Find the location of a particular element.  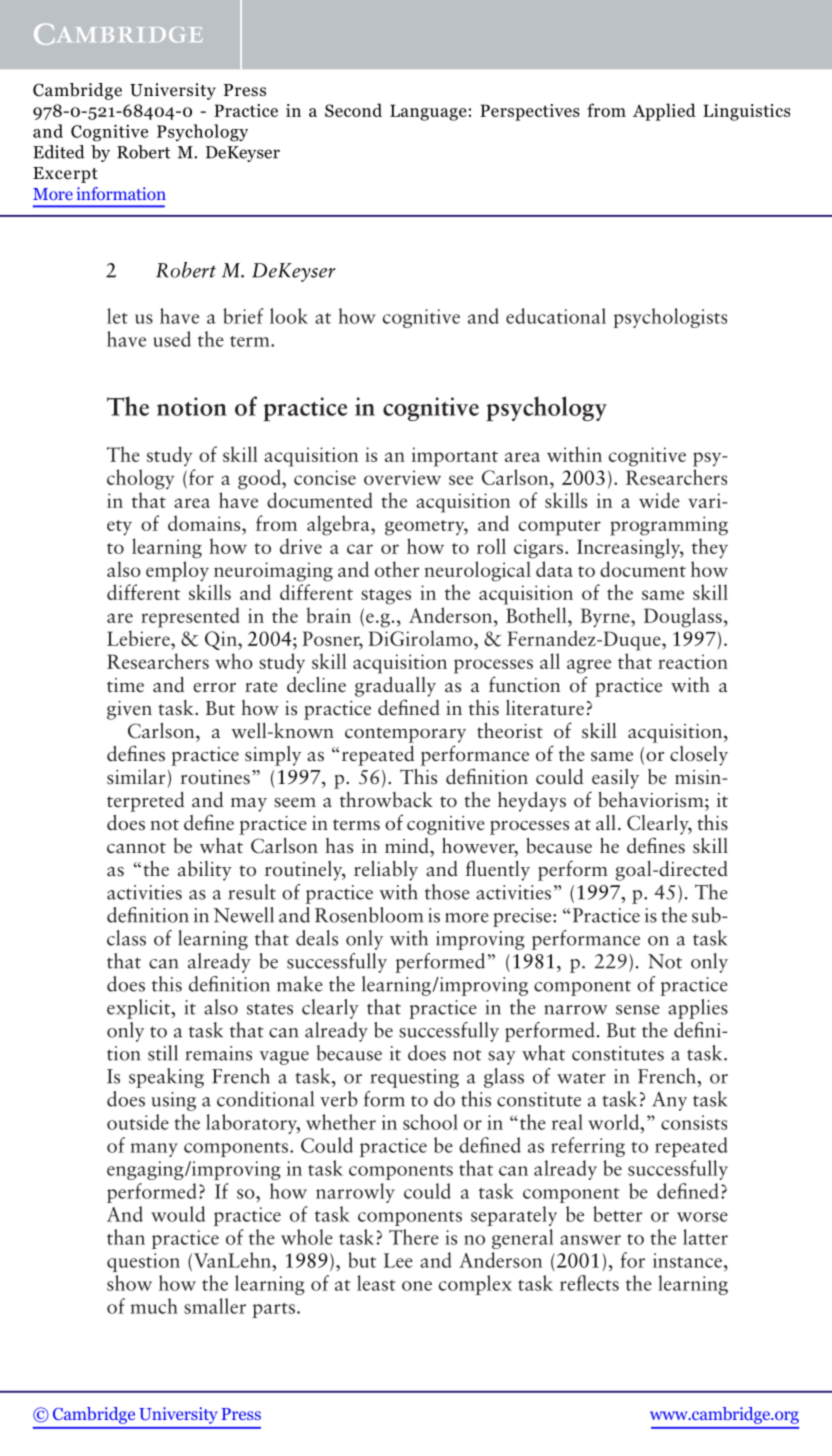

wide is located at coordinates (659, 500).
